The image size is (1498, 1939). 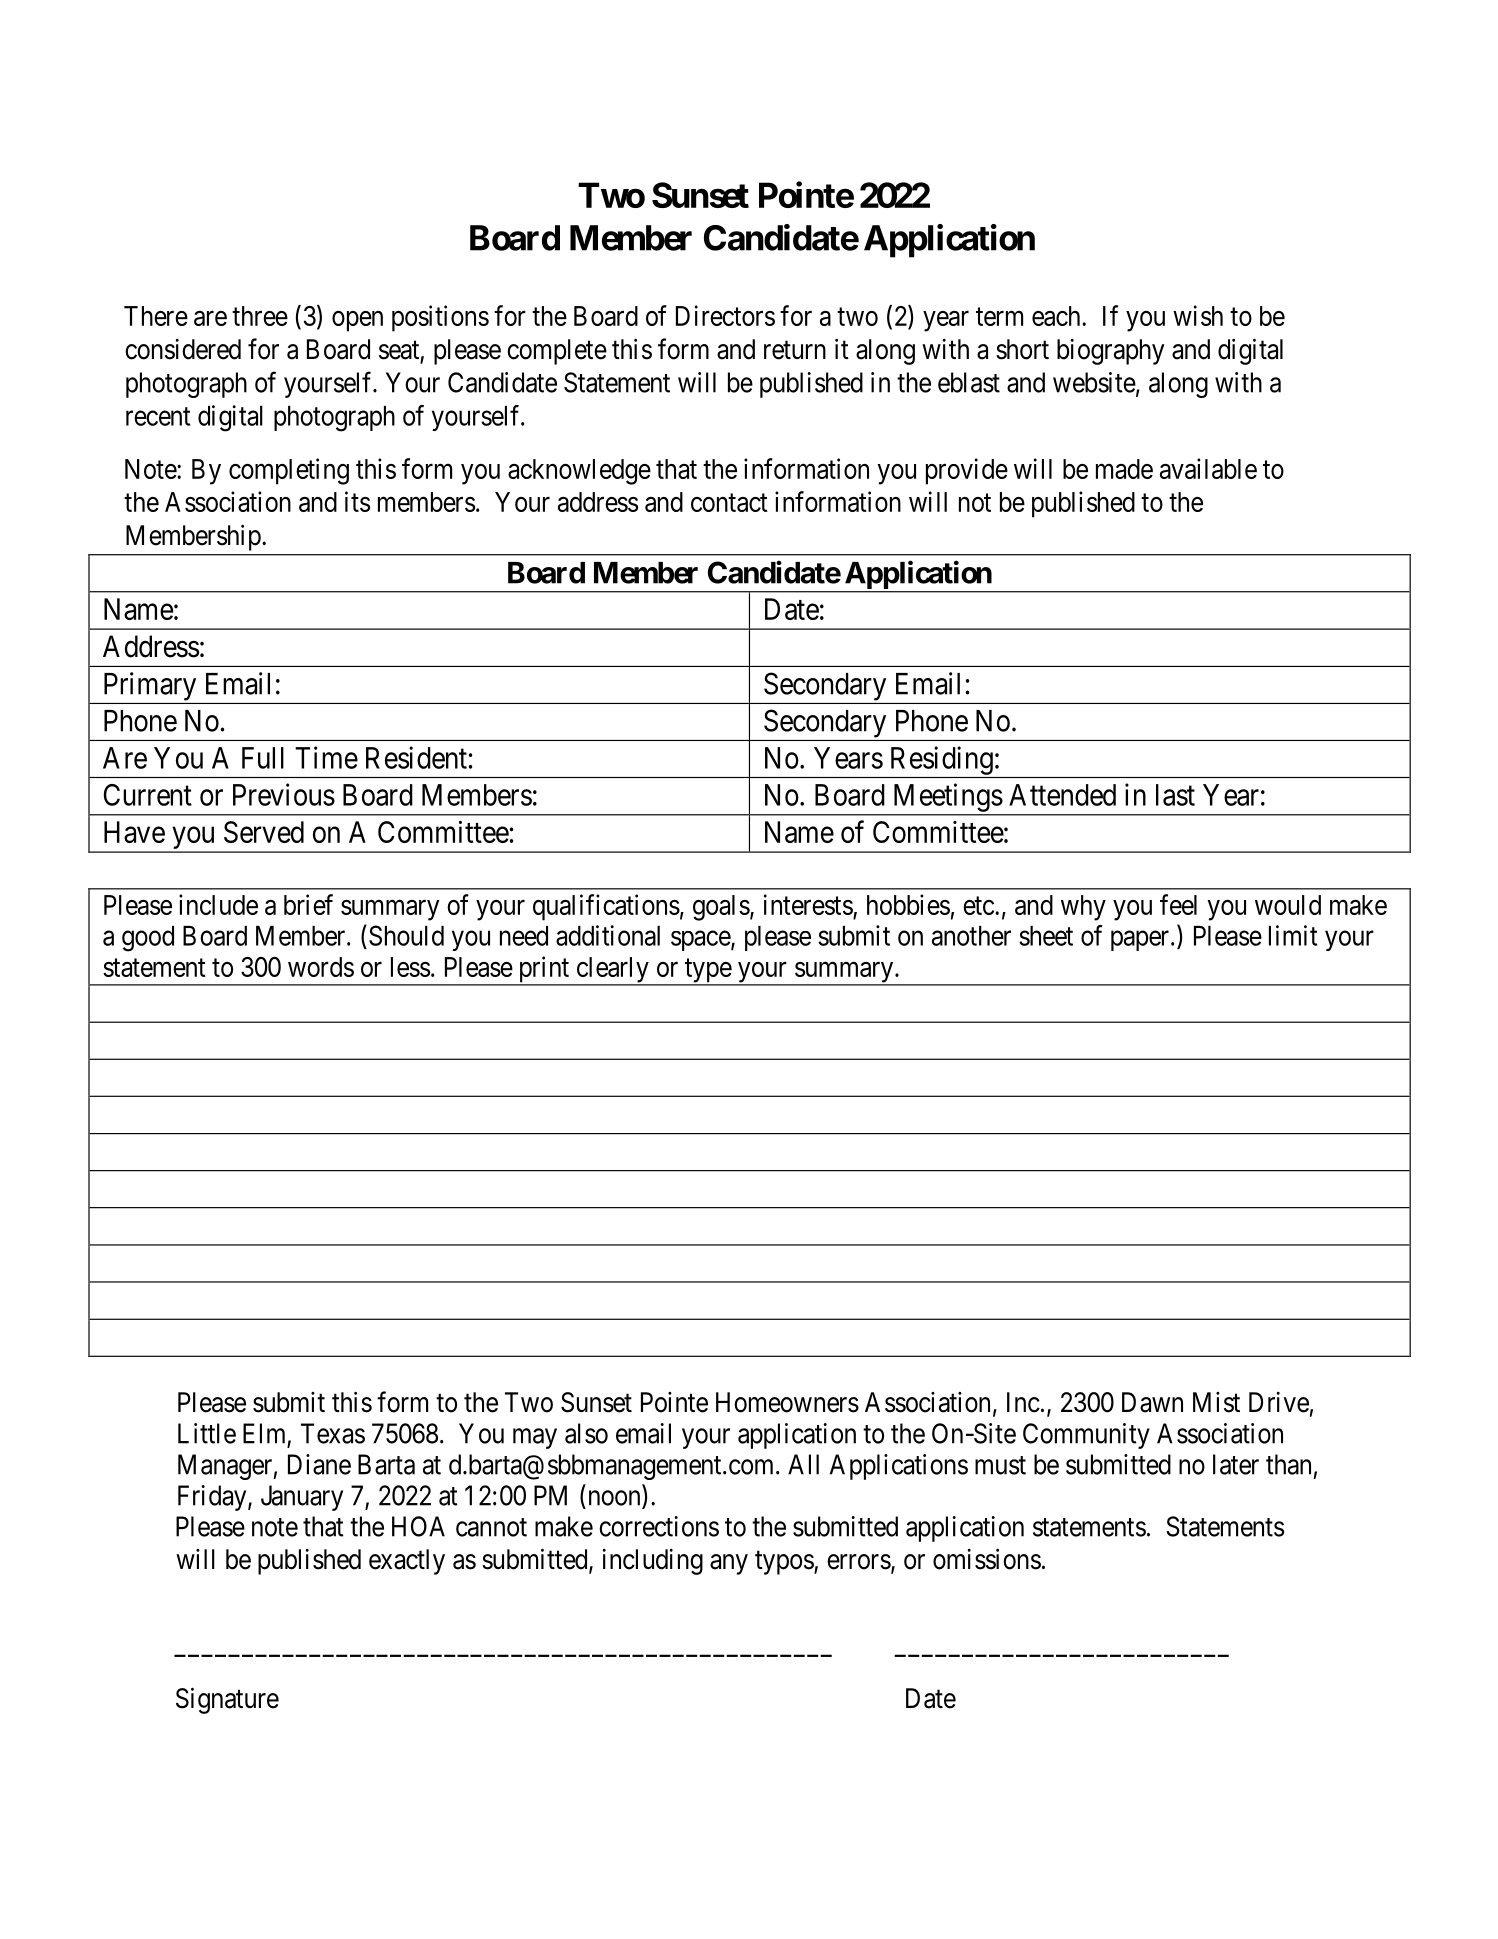 I want to click on later, so click(x=1236, y=1464).
